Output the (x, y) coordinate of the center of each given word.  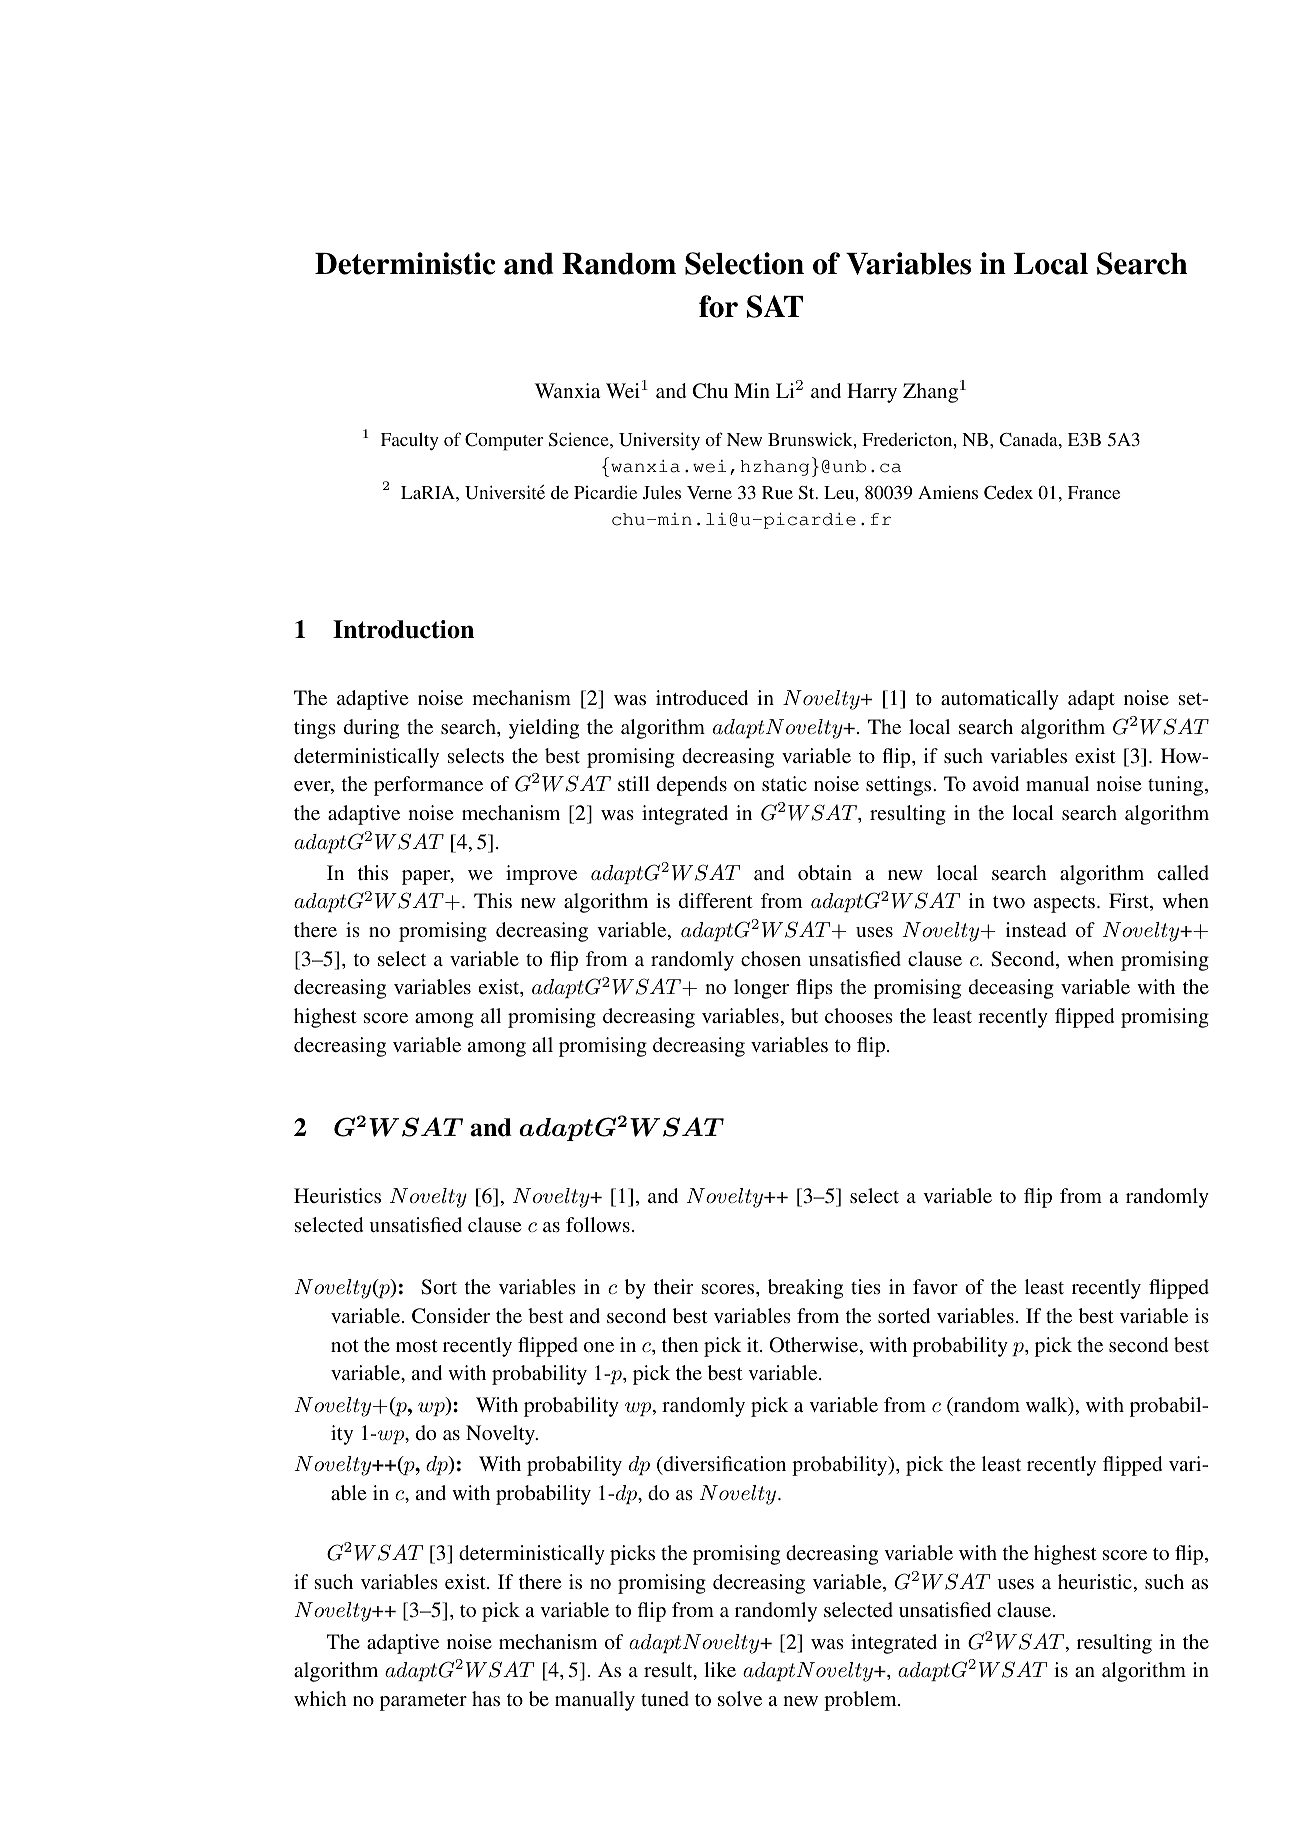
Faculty (410, 441)
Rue (777, 492)
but (804, 1015)
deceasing (1011, 989)
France (1094, 492)
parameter (423, 1702)
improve (541, 875)
